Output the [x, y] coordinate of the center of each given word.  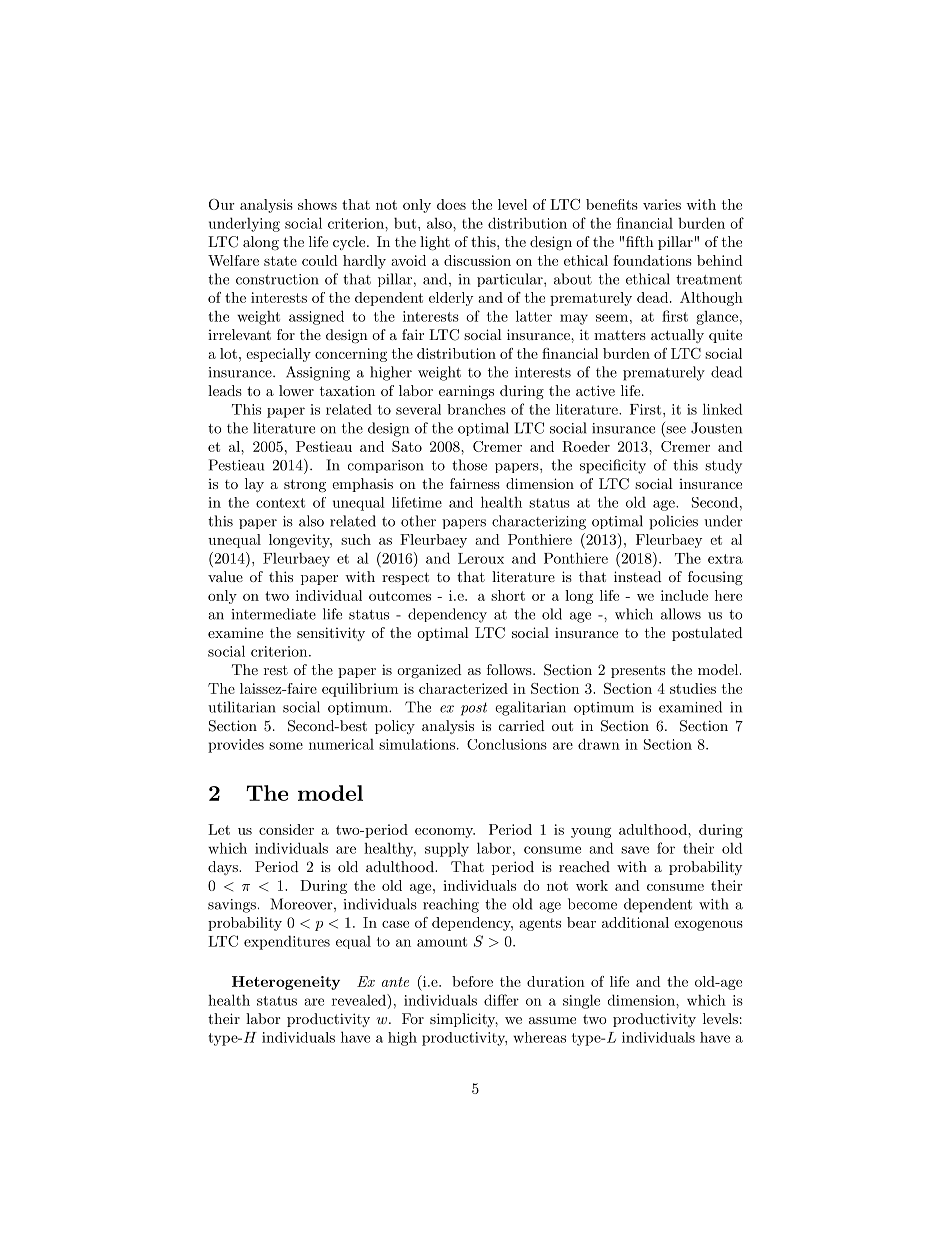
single [581, 1001]
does [451, 204]
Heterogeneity [286, 983]
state [280, 261]
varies [662, 204]
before [472, 981]
